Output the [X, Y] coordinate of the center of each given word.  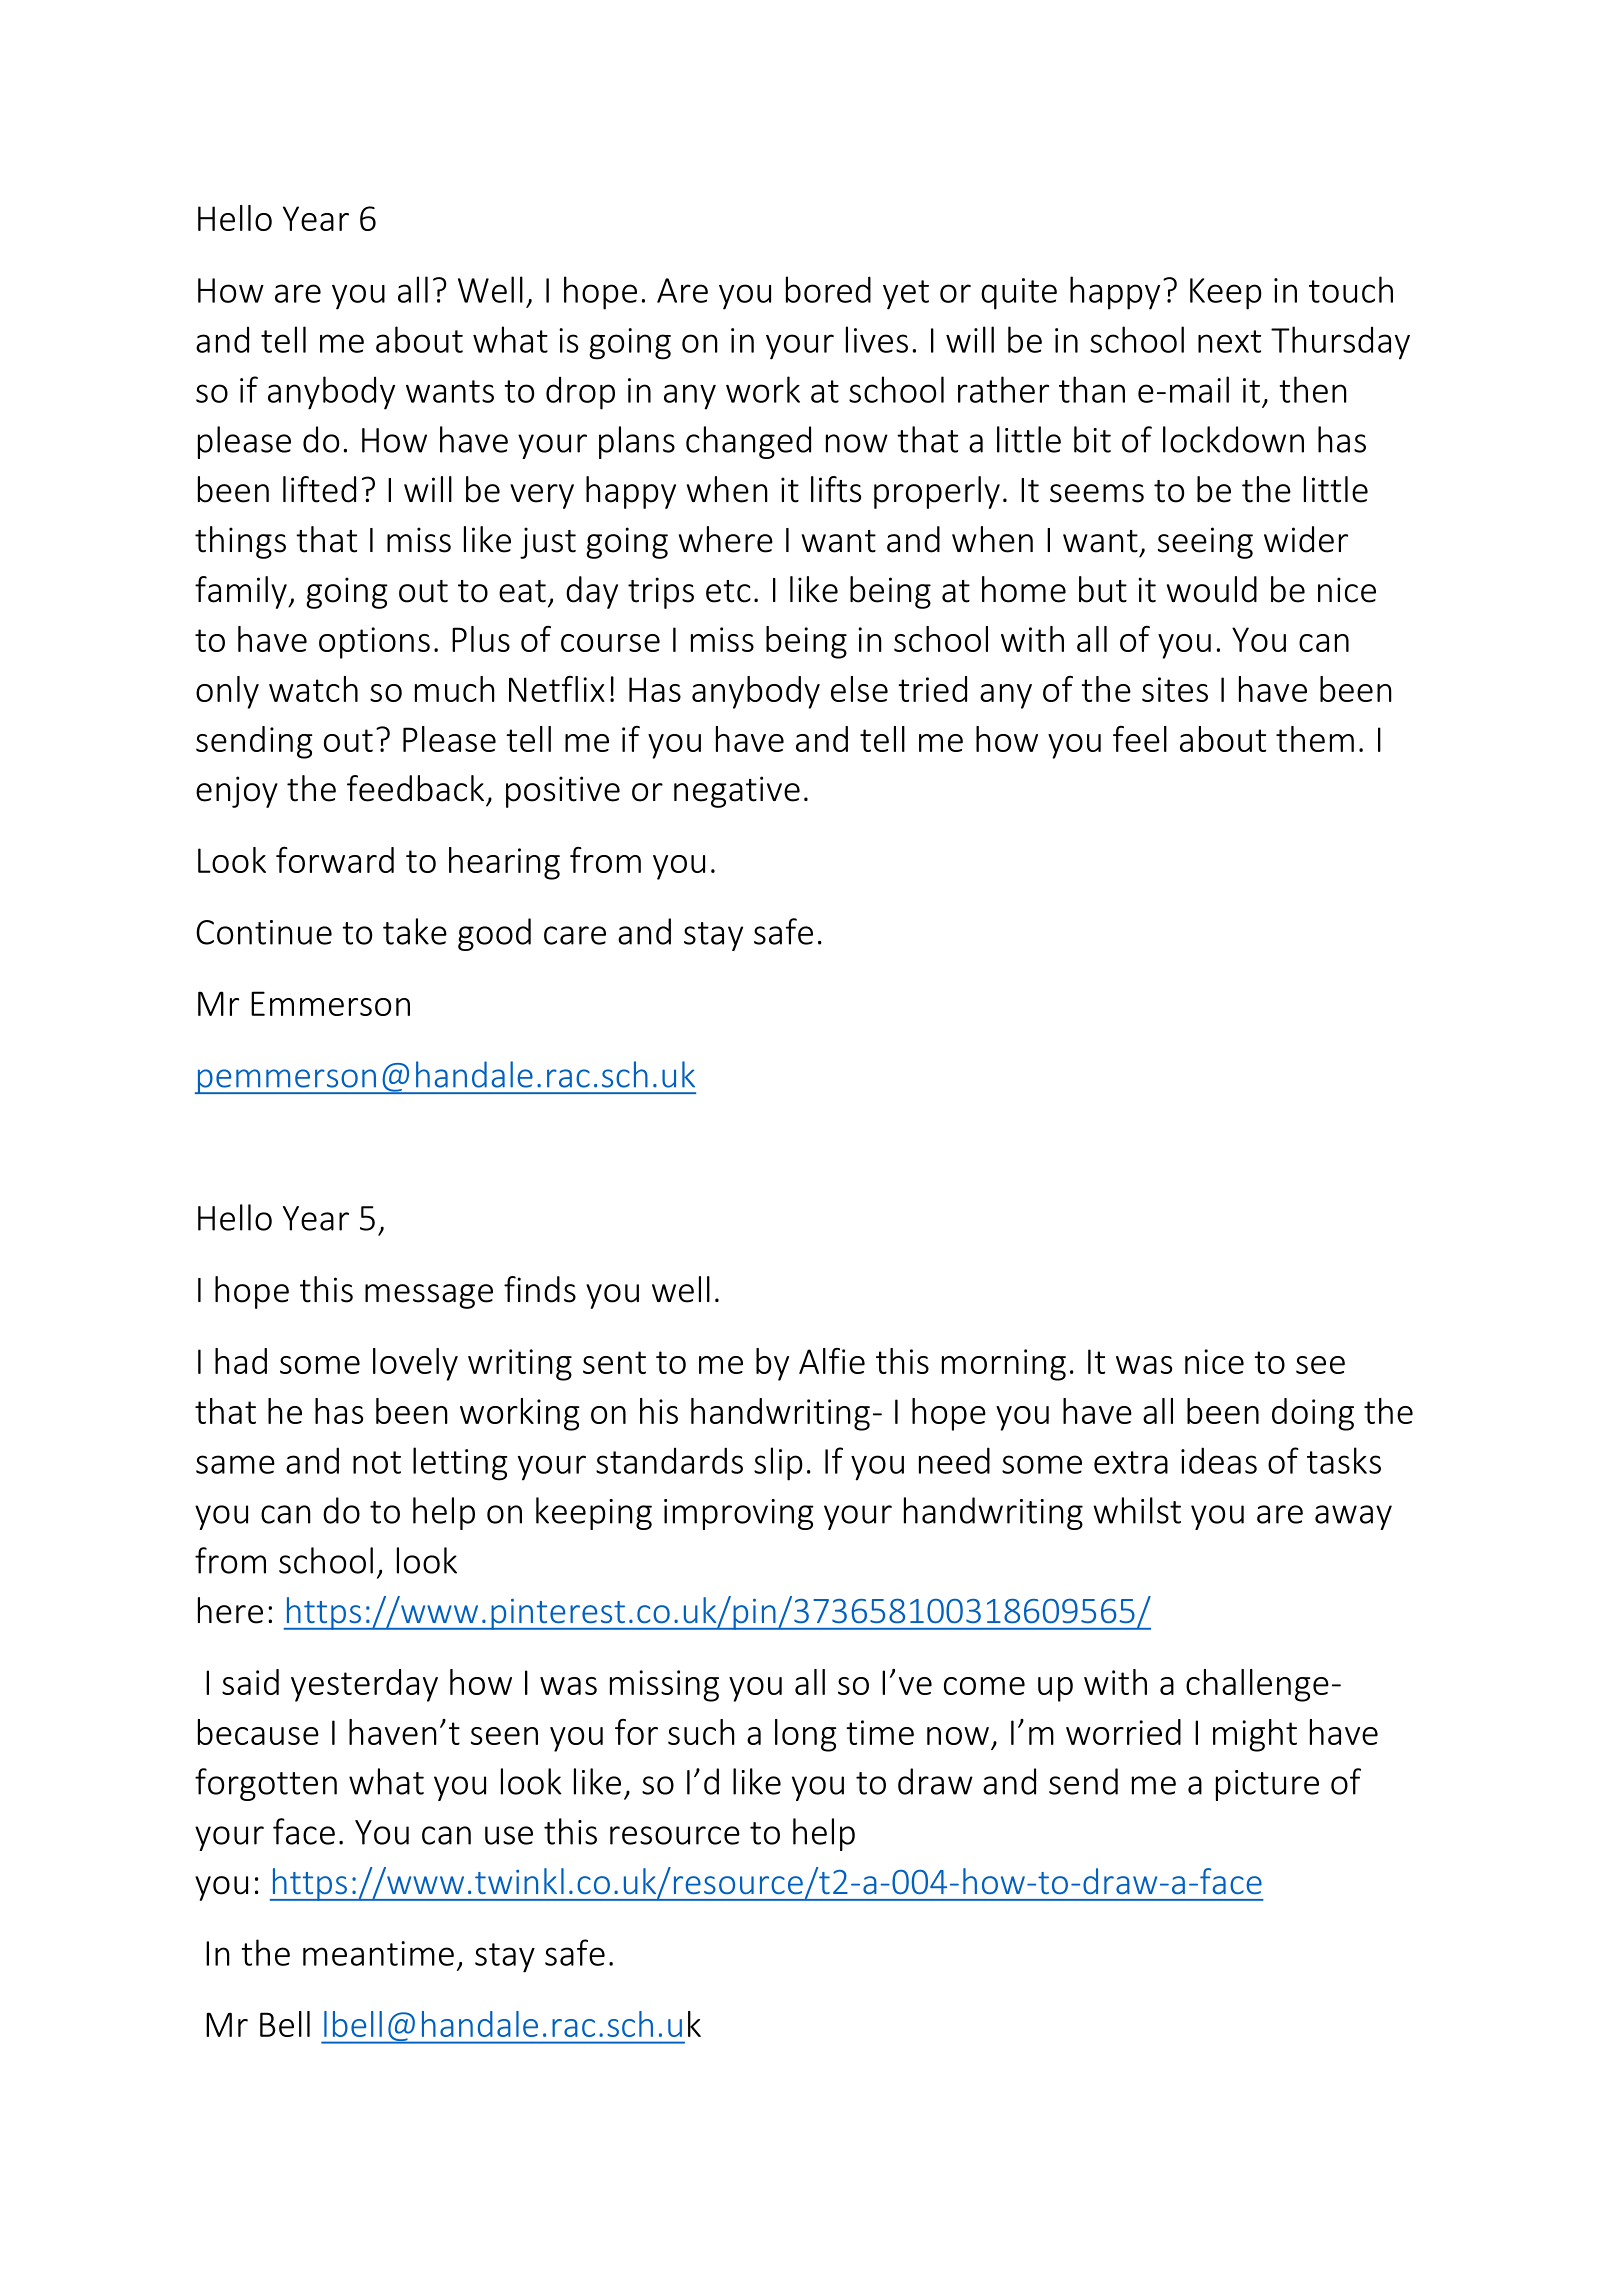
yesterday [364, 1685]
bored [828, 289]
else [859, 689]
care [575, 935]
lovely [415, 1364]
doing [1313, 1414]
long [806, 1735]
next [1229, 341]
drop [580, 393]
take [415, 931]
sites [1175, 689]
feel [1140, 739]
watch [313, 689]
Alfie [832, 1361]
